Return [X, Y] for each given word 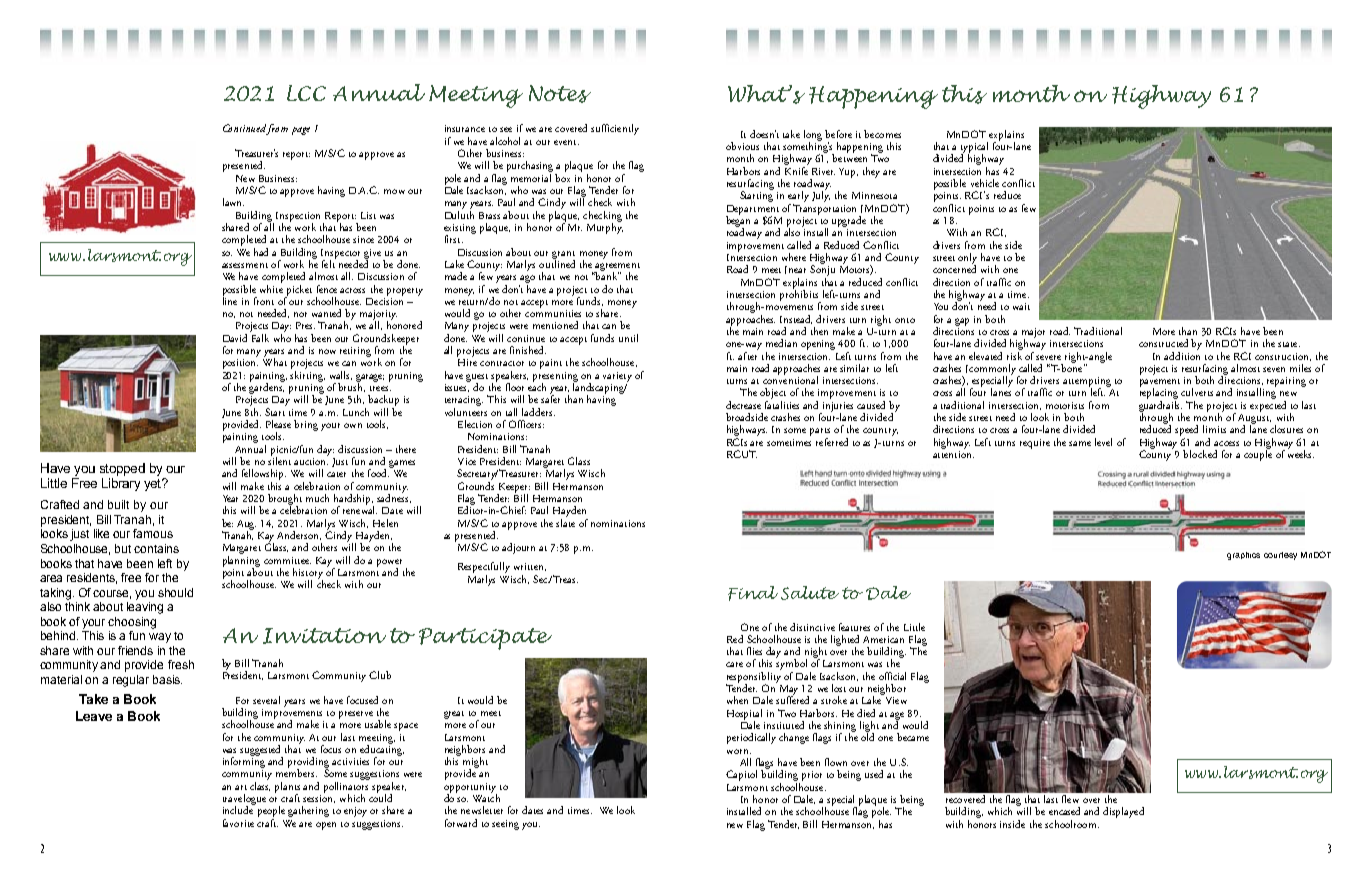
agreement [617, 268]
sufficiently [615, 129]
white [271, 287]
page [301, 131]
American [883, 639]
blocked [1200, 454]
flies [754, 651]
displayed [1123, 812]
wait [1021, 306]
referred [832, 442]
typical [974, 148]
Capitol [741, 775]
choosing [132, 623]
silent [279, 460]
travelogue [244, 801]
